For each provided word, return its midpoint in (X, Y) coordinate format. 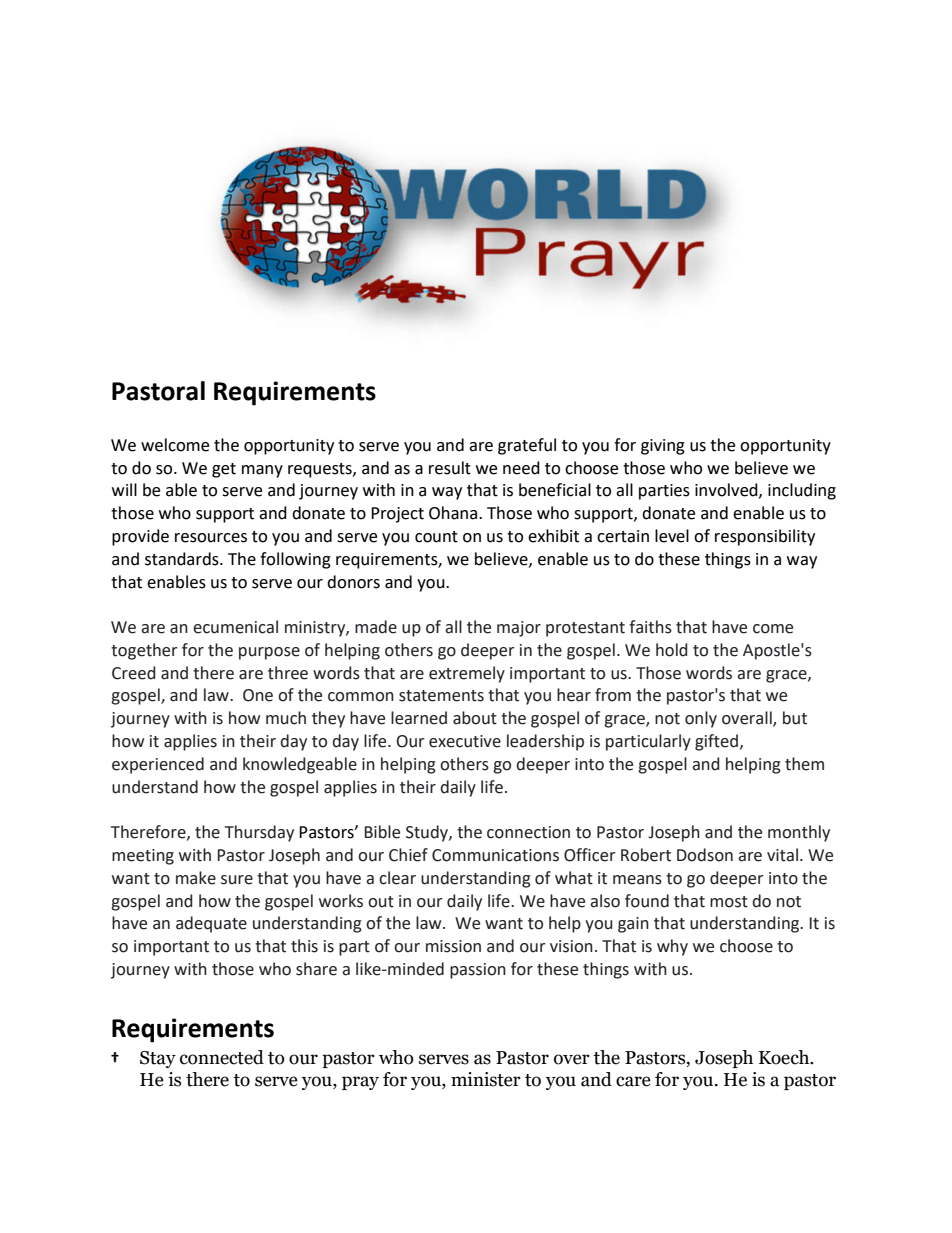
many (262, 471)
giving (663, 447)
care (633, 1081)
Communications (495, 855)
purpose (269, 653)
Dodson (705, 855)
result (450, 468)
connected (222, 1057)
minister (486, 1079)
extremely (467, 674)
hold (672, 650)
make (196, 878)
